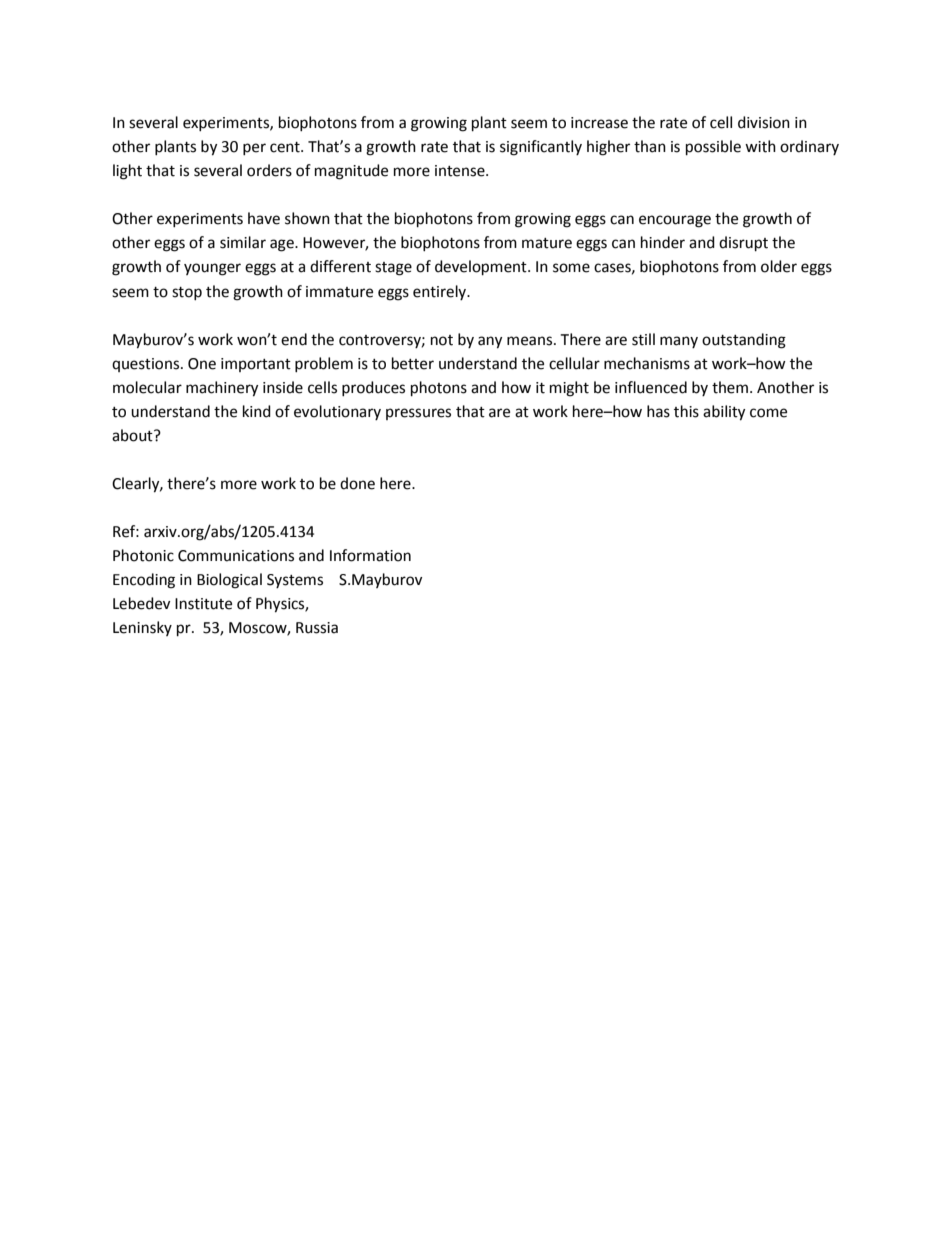  What do you see at coordinates (413, 363) in the image?
I see `better` at bounding box center [413, 363].
